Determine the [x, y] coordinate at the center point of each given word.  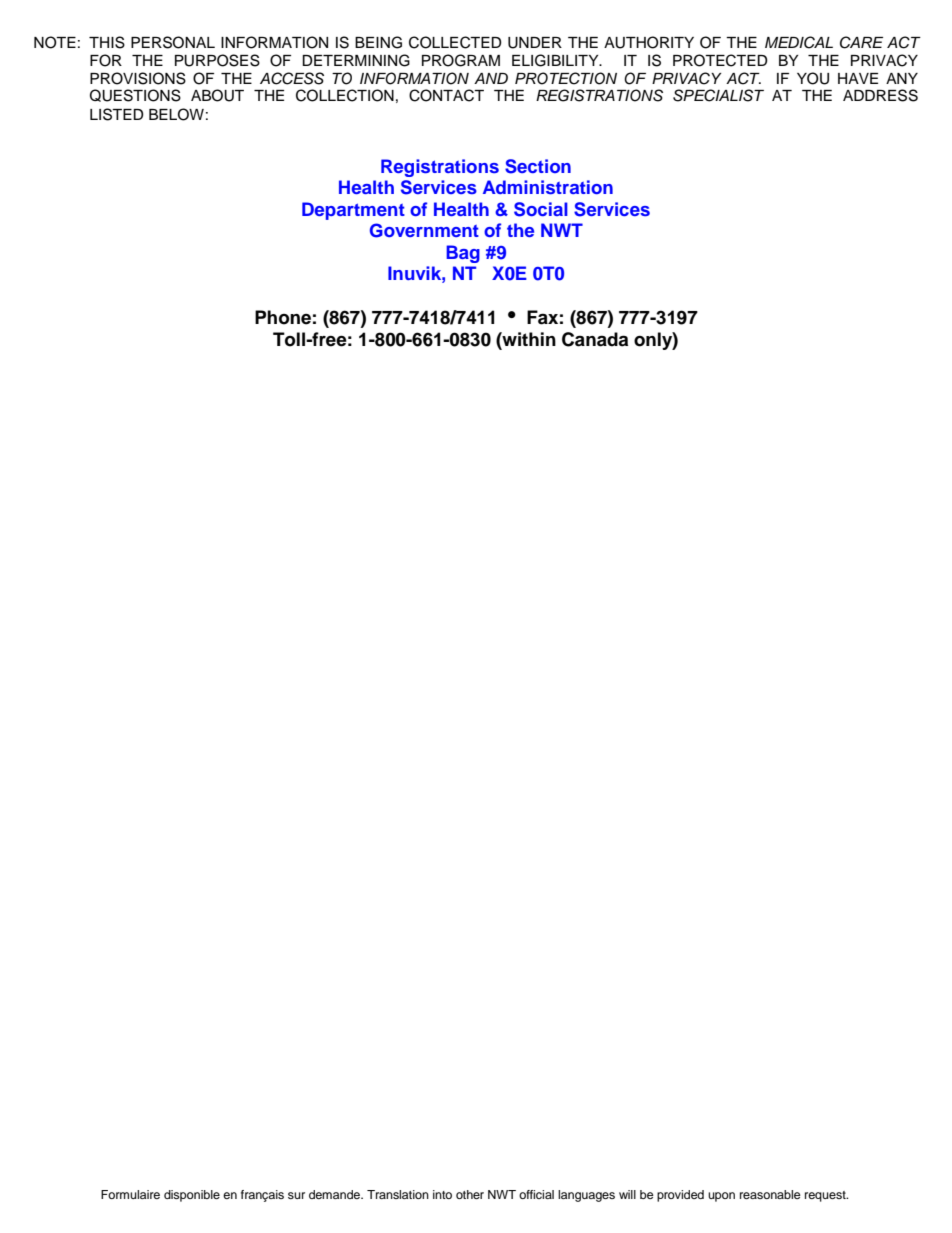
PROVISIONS [138, 78]
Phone [283, 317]
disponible [192, 1196]
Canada [595, 339]
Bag [463, 254]
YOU [813, 78]
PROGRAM [461, 60]
